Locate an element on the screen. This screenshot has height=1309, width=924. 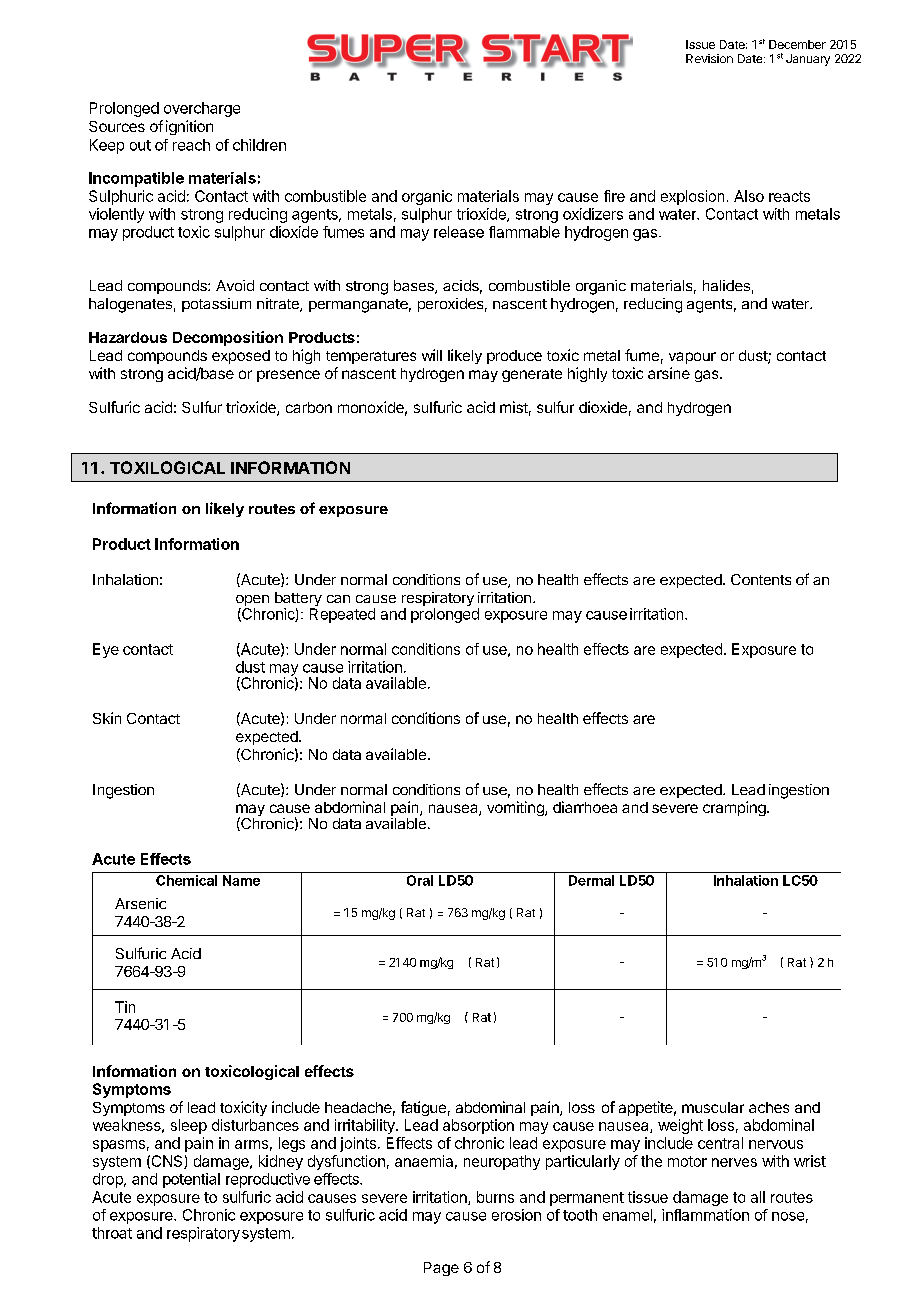
vapour is located at coordinates (692, 358).
